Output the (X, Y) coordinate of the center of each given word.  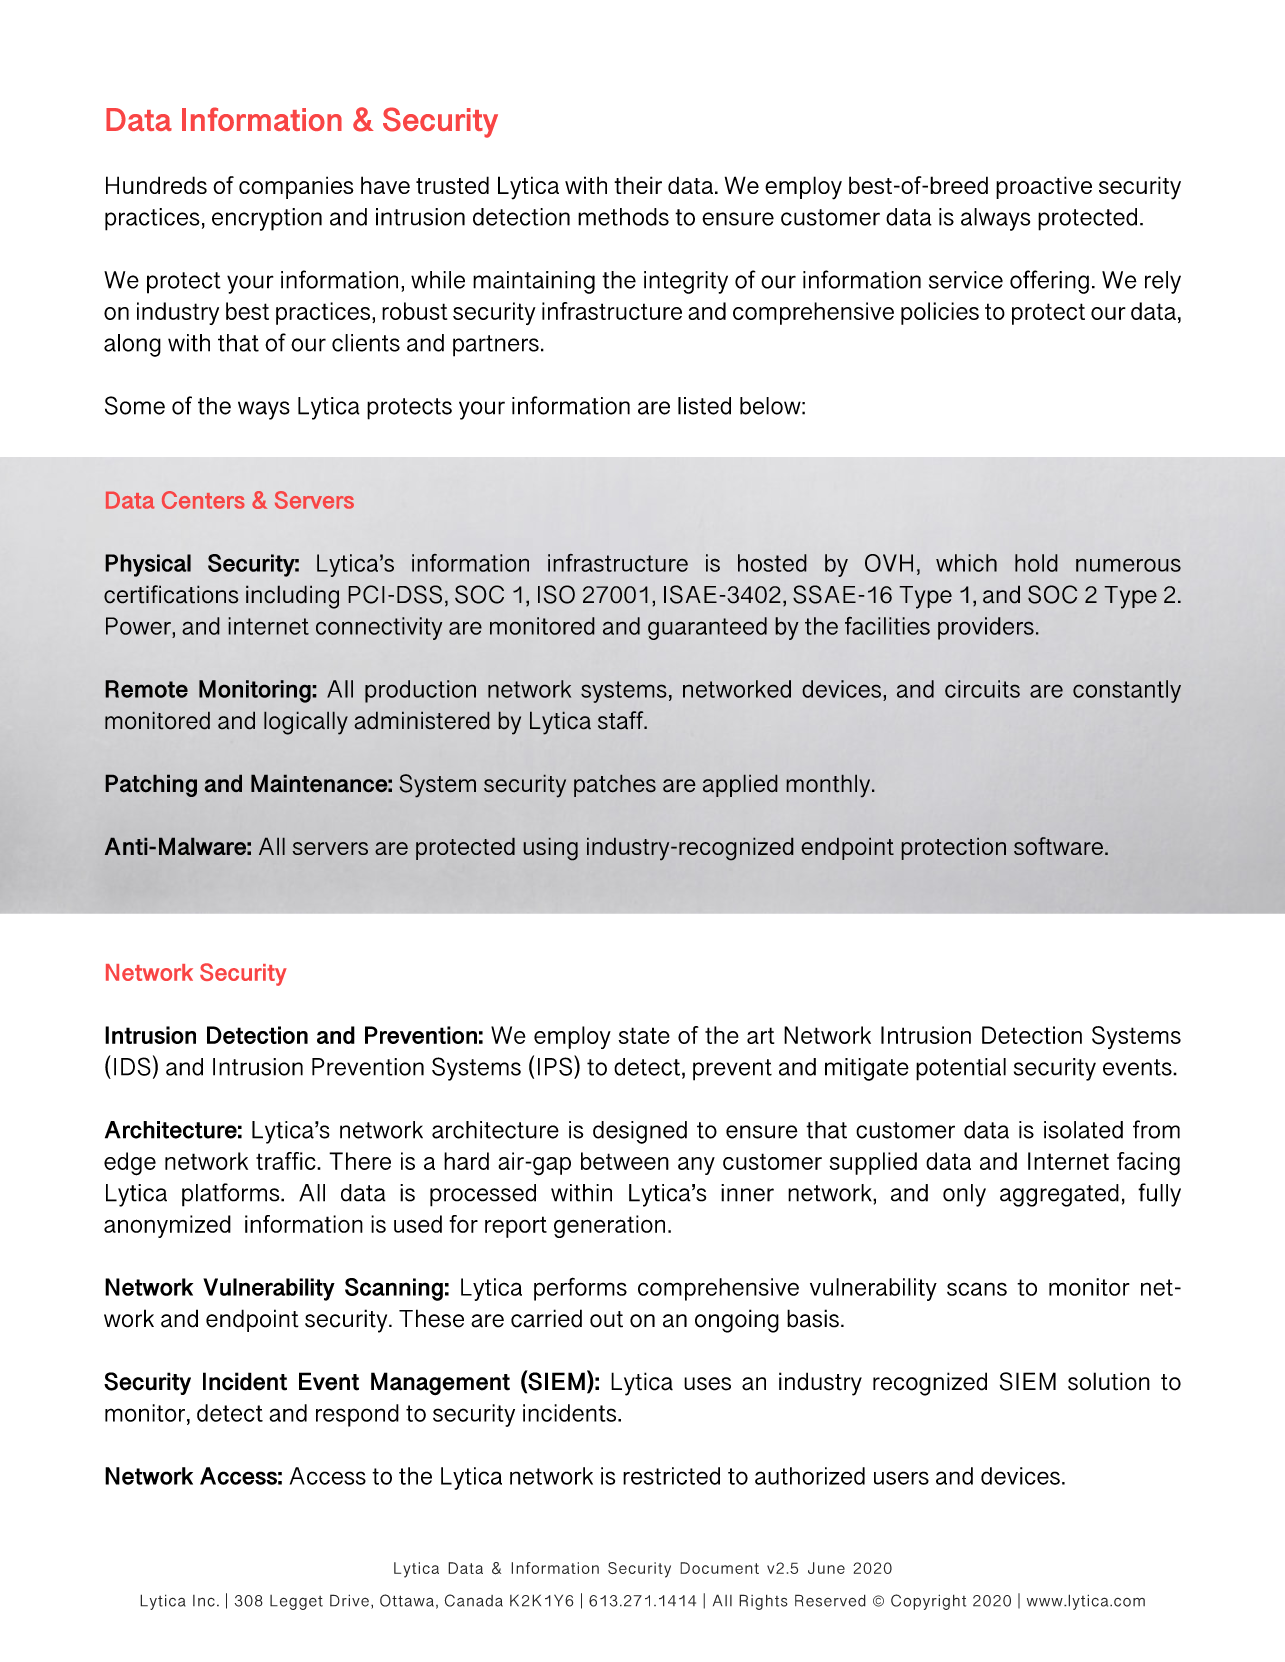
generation (609, 1226)
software (1058, 846)
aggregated (1059, 1195)
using (550, 849)
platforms (232, 1195)
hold (1036, 563)
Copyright (928, 1602)
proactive (1044, 187)
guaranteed (707, 628)
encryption (267, 219)
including (292, 597)
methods (623, 217)
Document (719, 1568)
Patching (151, 785)
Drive (349, 1600)
